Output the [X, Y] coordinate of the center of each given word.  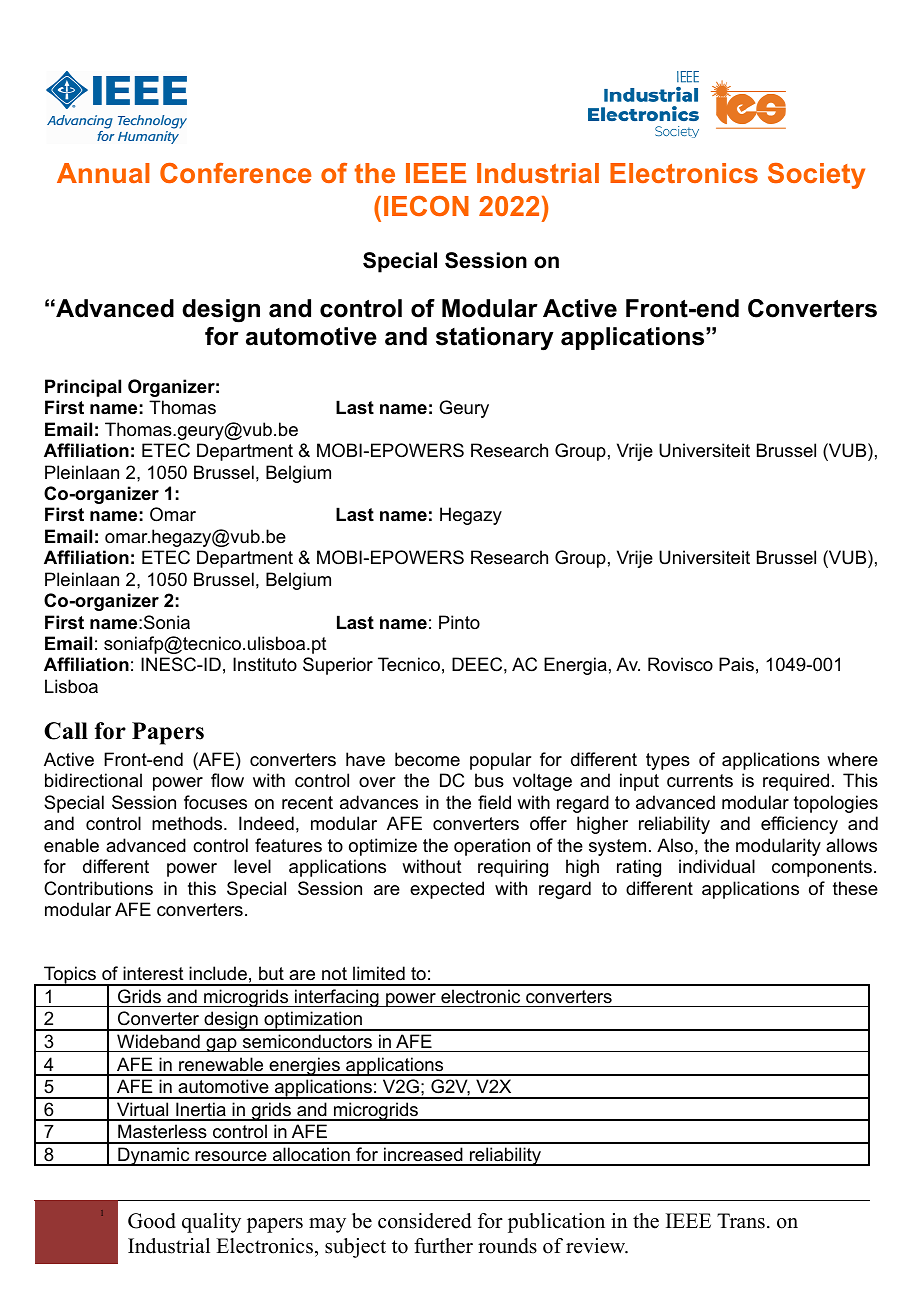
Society [816, 176]
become [427, 759]
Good [152, 1221]
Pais [736, 664]
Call [66, 731]
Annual [103, 173]
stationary [495, 339]
